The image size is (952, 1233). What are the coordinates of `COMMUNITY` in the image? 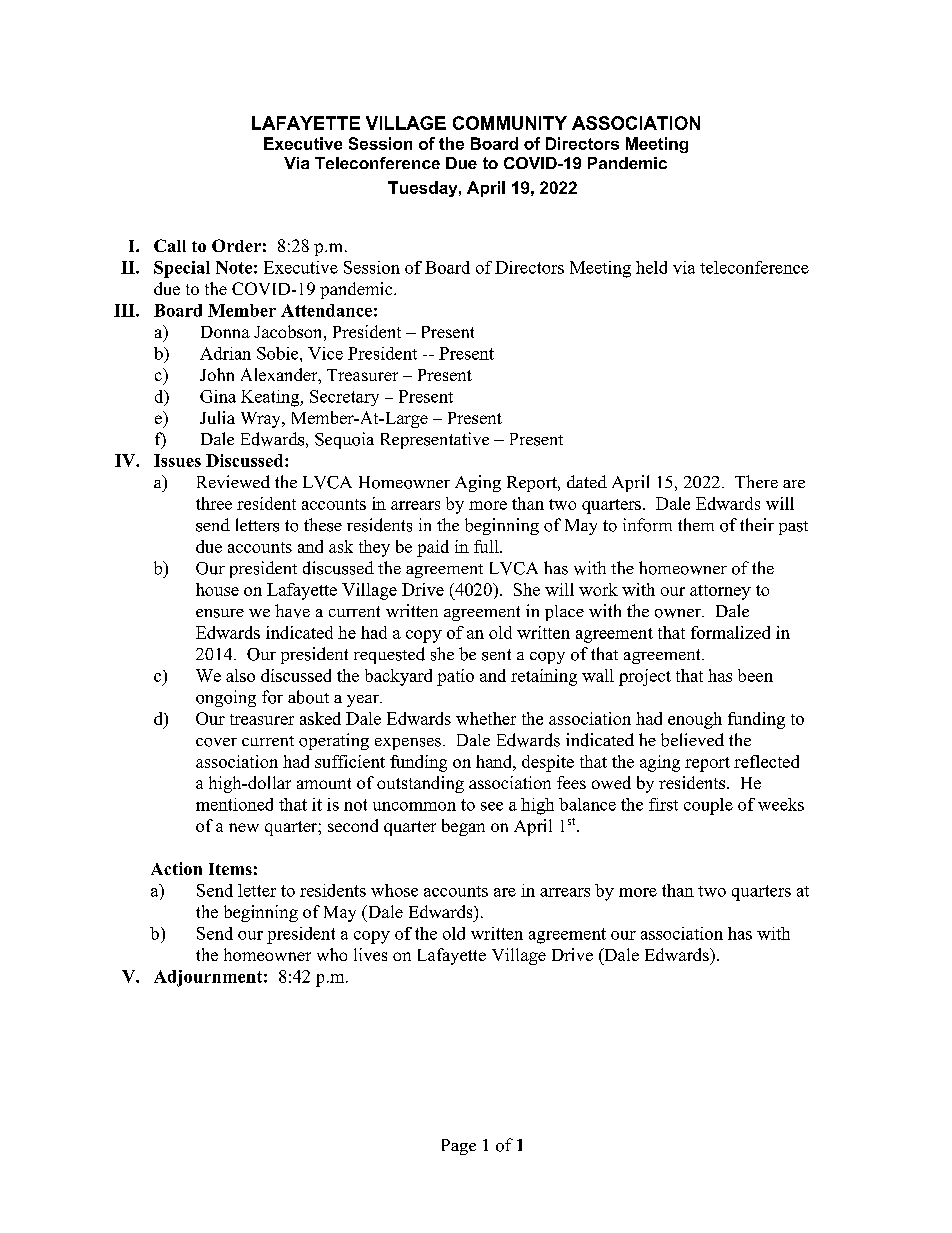 It's located at (510, 123).
